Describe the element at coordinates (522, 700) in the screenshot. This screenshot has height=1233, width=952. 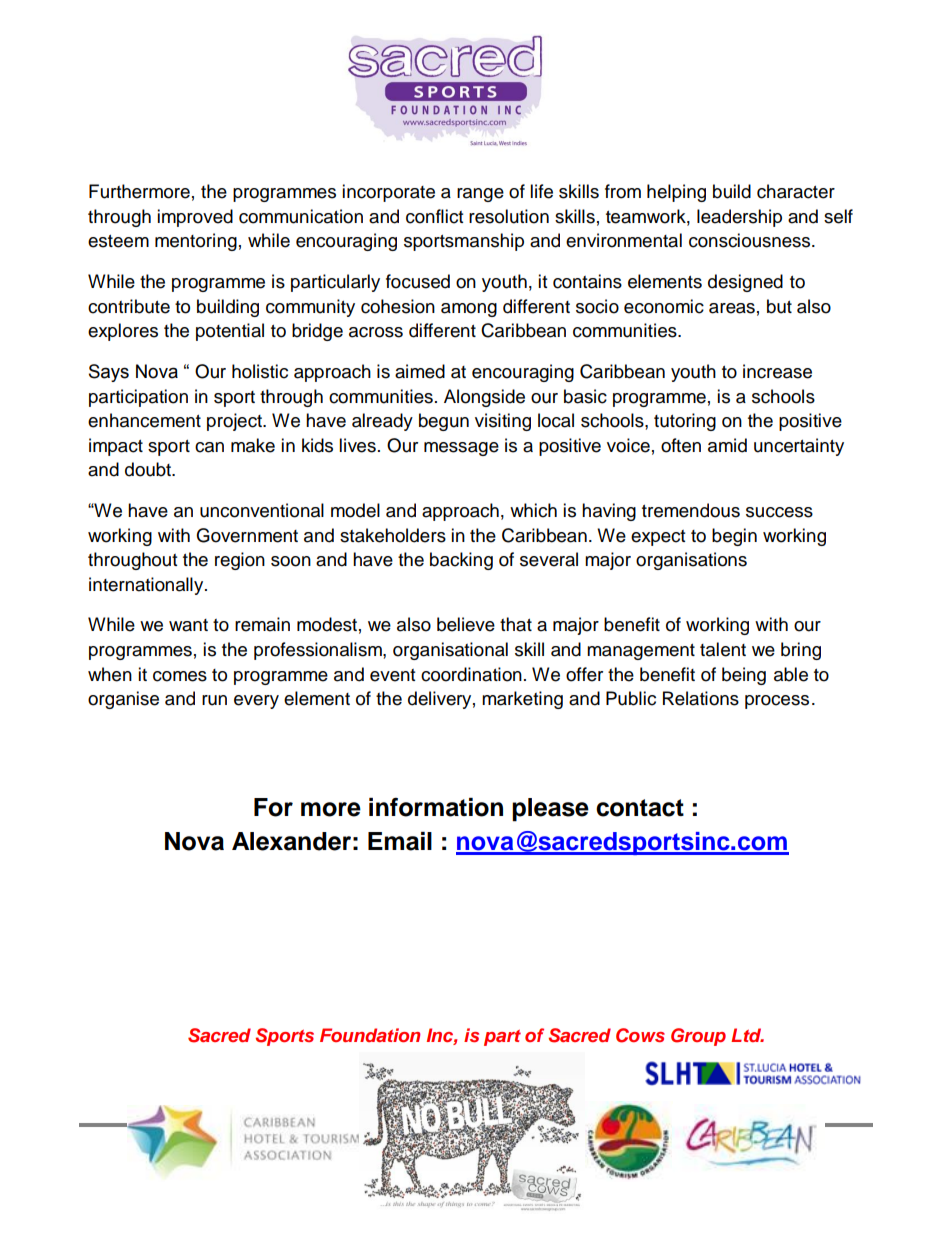
I see `marketing` at that location.
